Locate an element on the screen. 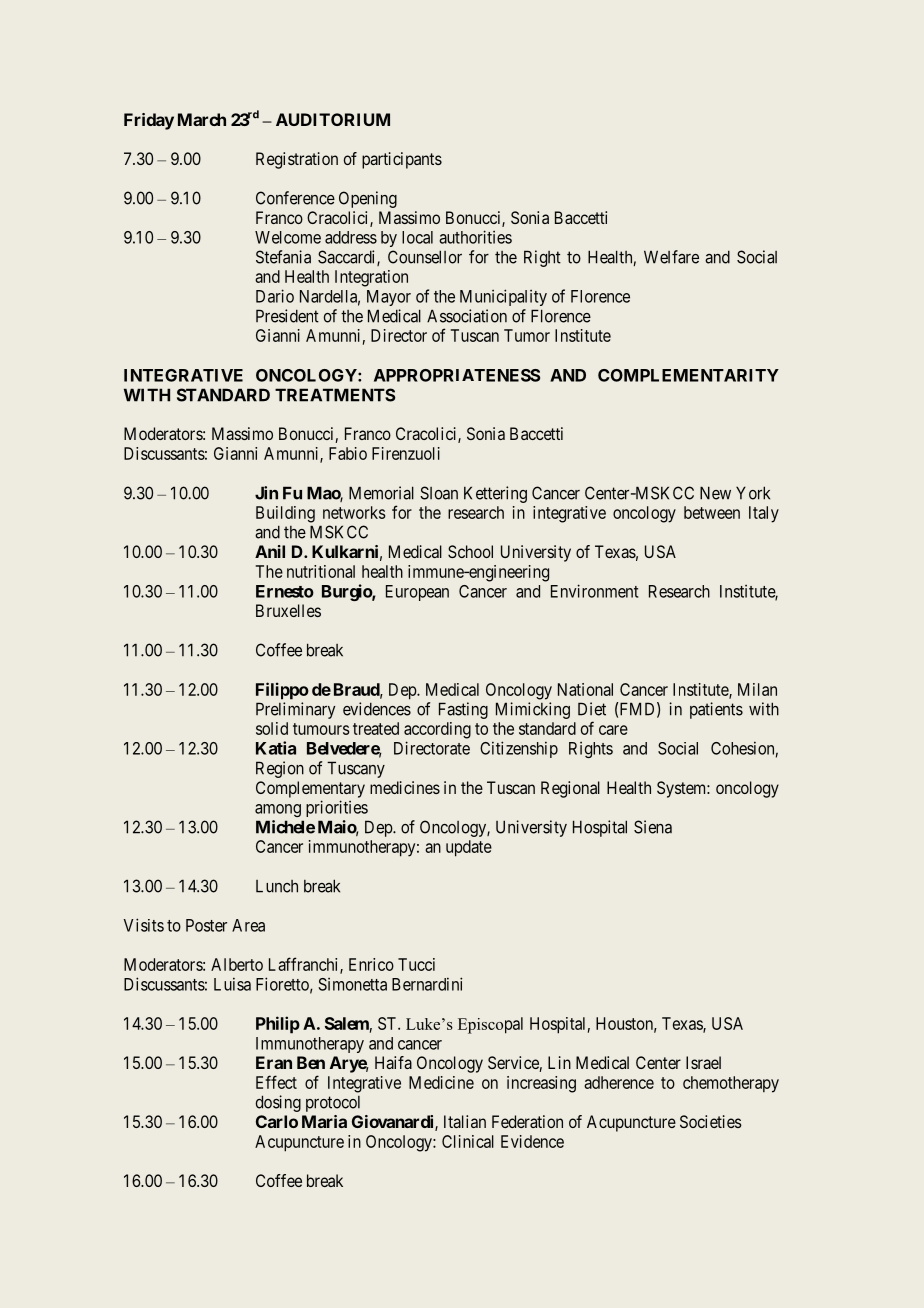  President is located at coordinates (287, 316).
